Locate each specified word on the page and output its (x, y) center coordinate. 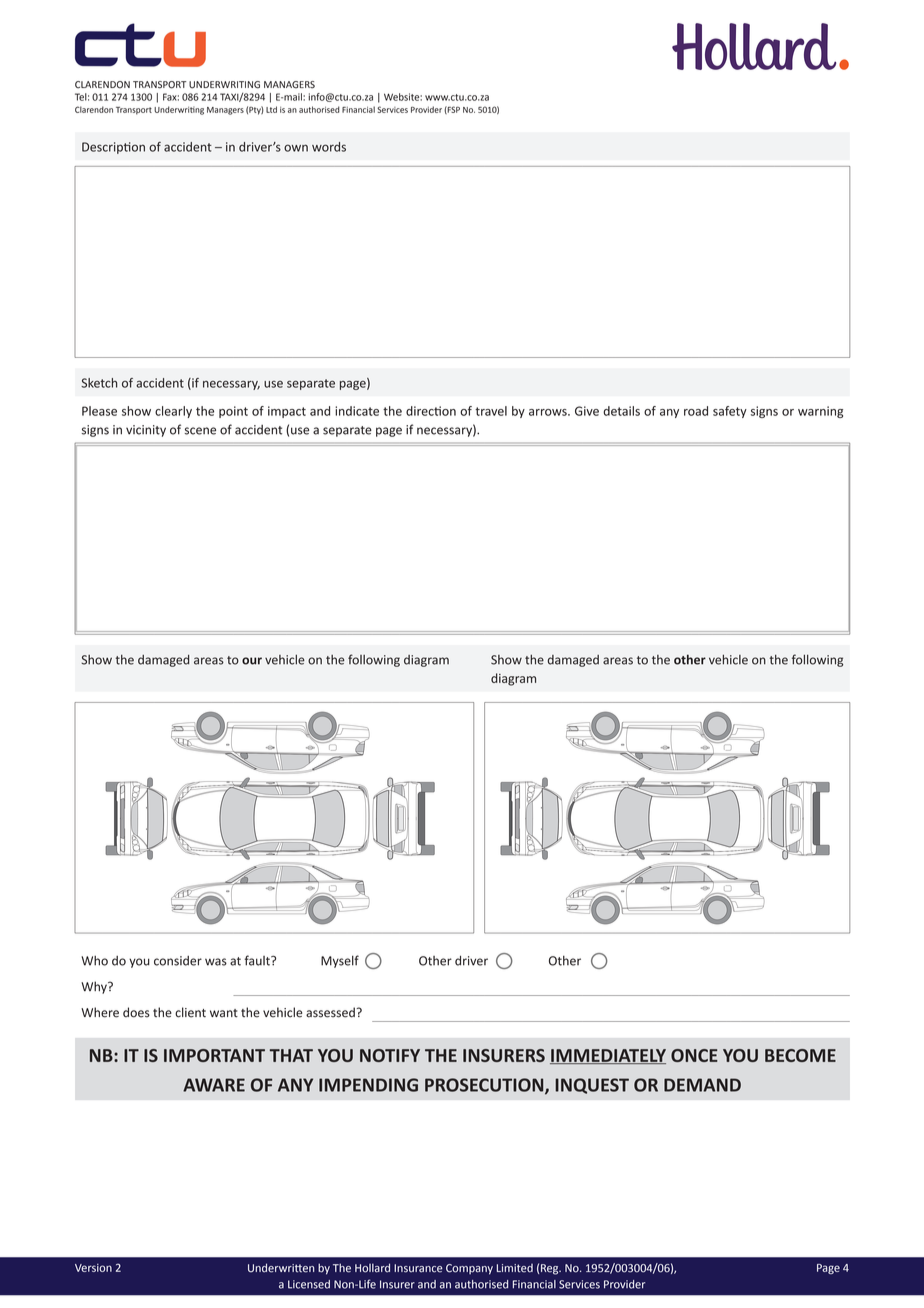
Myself (340, 961)
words (329, 147)
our (252, 661)
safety (730, 412)
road (696, 411)
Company (469, 1269)
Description (113, 148)
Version (93, 1268)
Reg (551, 1269)
